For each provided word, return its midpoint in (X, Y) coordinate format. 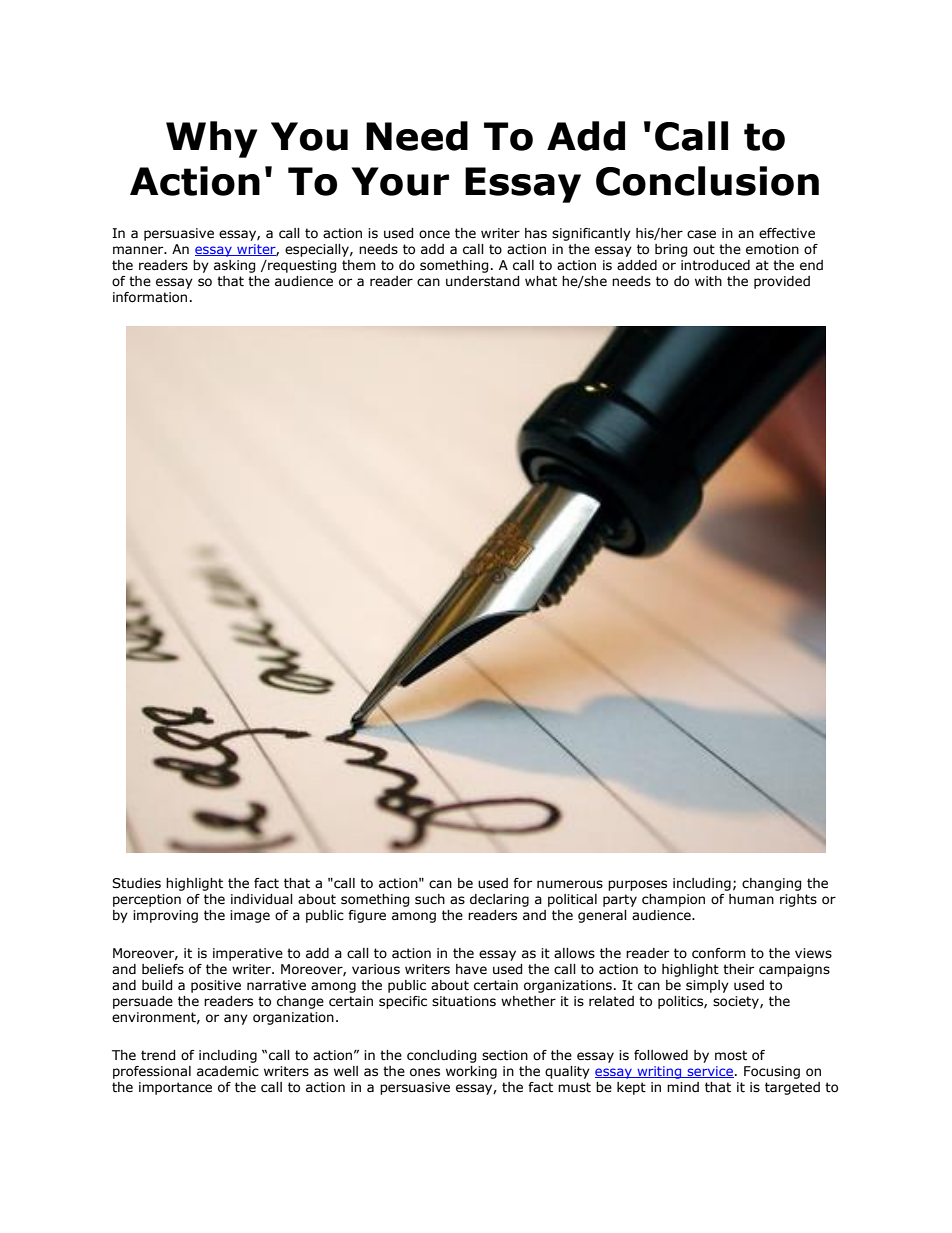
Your (400, 181)
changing (771, 884)
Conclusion (707, 181)
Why (211, 139)
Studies (136, 883)
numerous (570, 884)
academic (228, 1071)
